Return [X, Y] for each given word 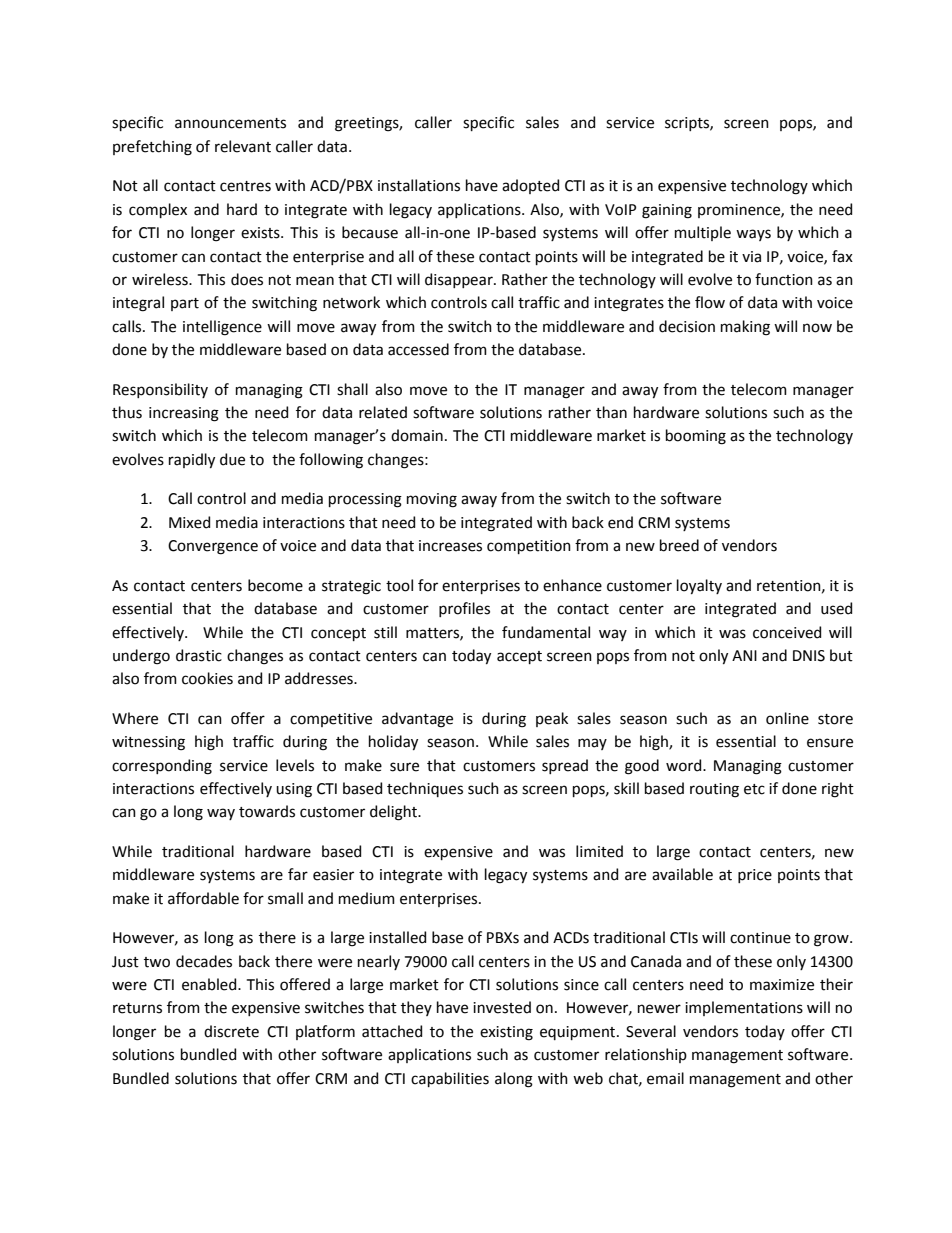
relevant [243, 146]
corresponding [162, 767]
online [787, 718]
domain [417, 435]
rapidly [192, 460]
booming [696, 437]
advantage [417, 720]
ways [753, 235]
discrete [231, 1031]
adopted [530, 186]
